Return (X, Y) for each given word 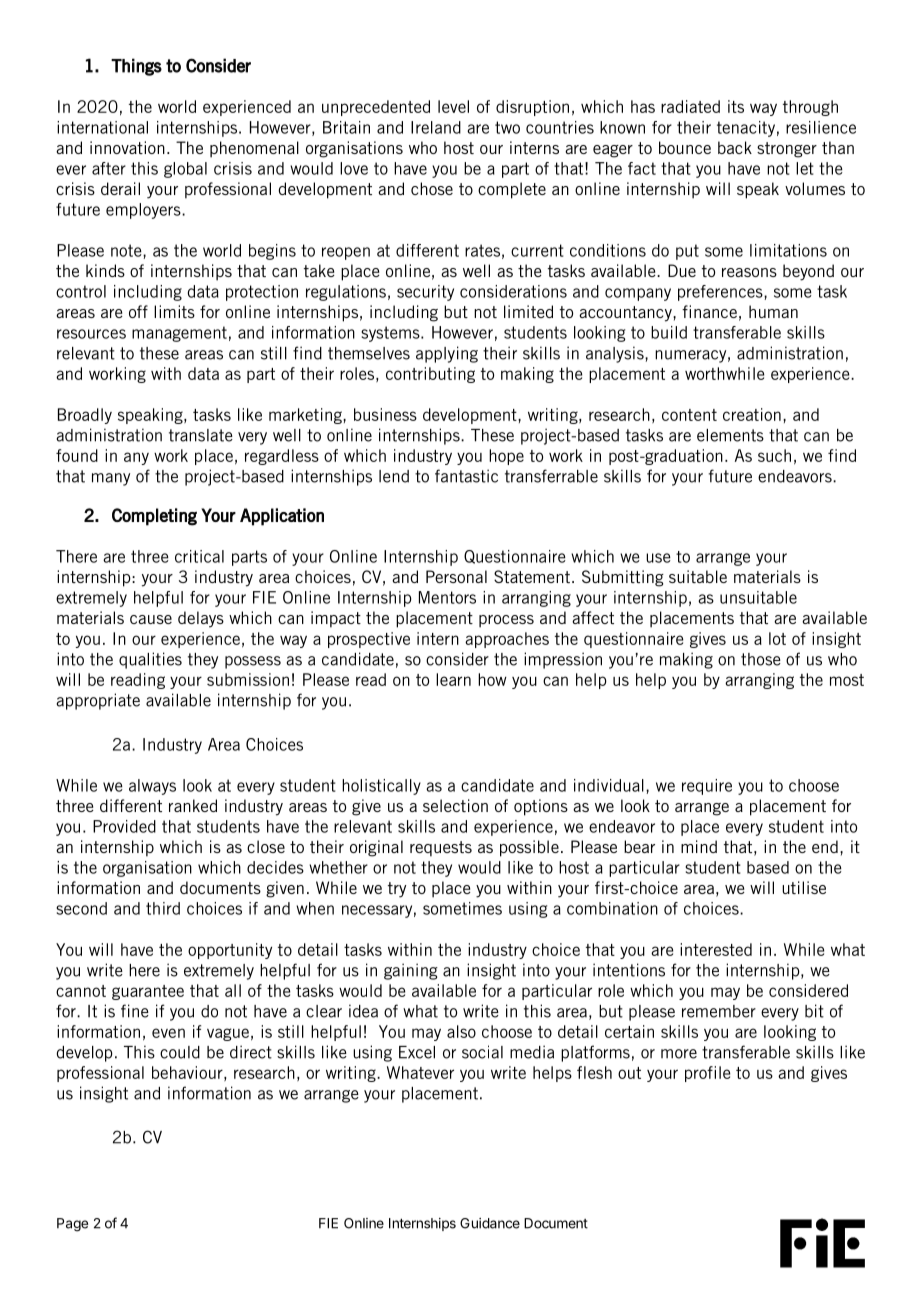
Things (136, 67)
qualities (150, 660)
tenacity (746, 129)
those (761, 659)
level (453, 106)
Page (72, 1225)
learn (453, 679)
